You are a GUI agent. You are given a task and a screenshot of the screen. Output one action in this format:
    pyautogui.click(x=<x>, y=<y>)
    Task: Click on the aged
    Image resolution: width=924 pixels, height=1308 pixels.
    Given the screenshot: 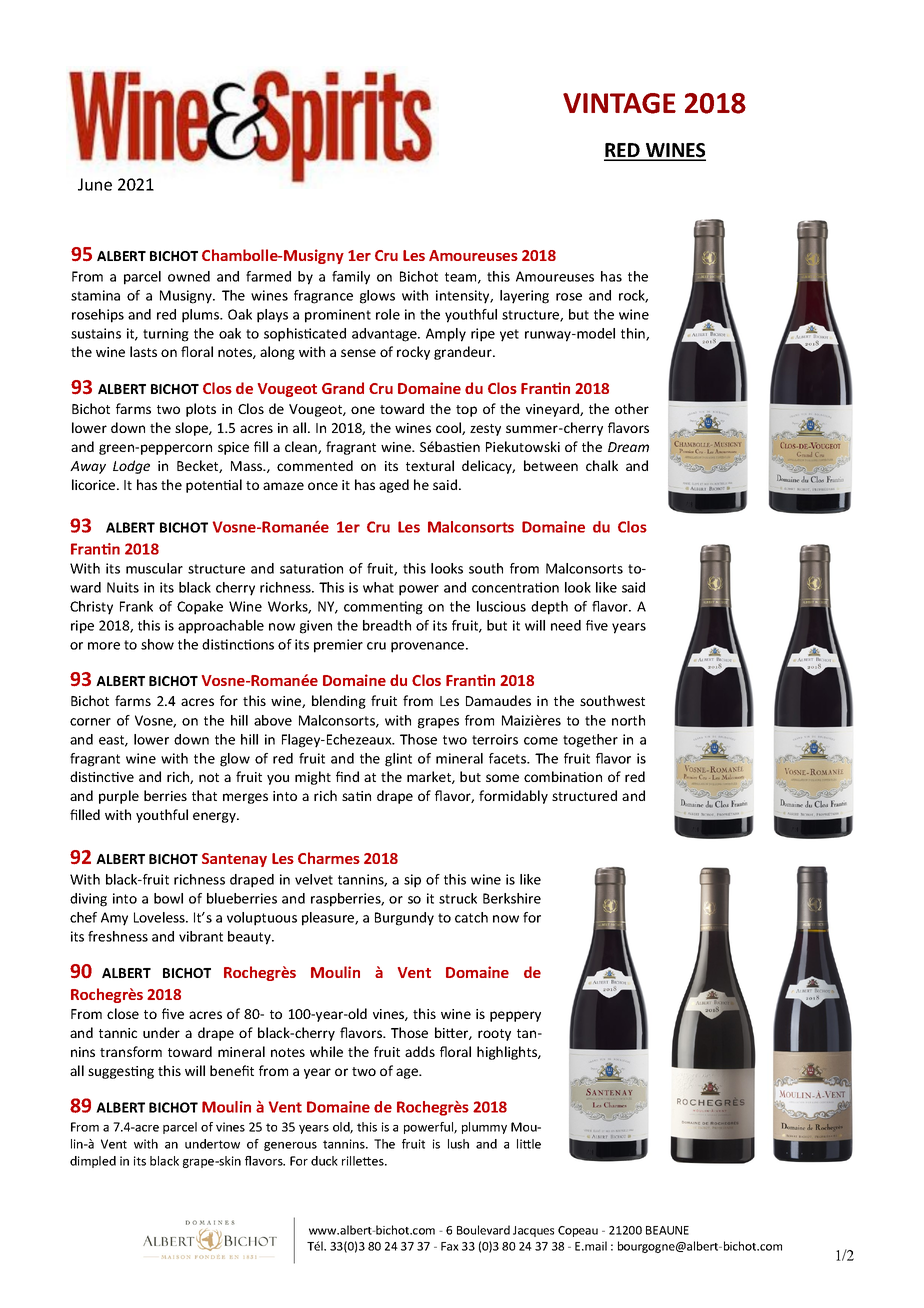 What is the action you would take?
    pyautogui.click(x=394, y=486)
